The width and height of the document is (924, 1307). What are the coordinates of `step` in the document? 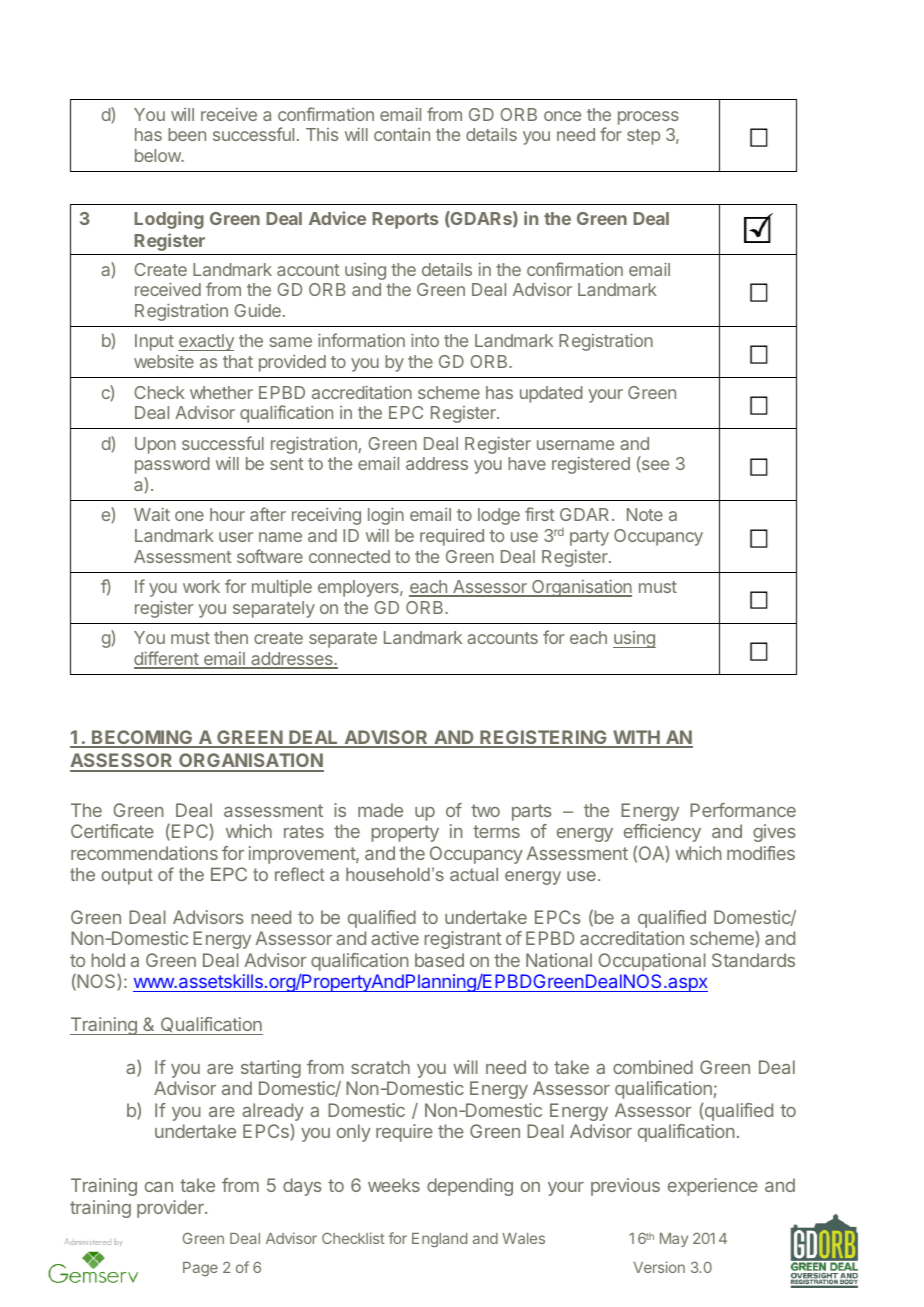 It's located at (643, 137).
